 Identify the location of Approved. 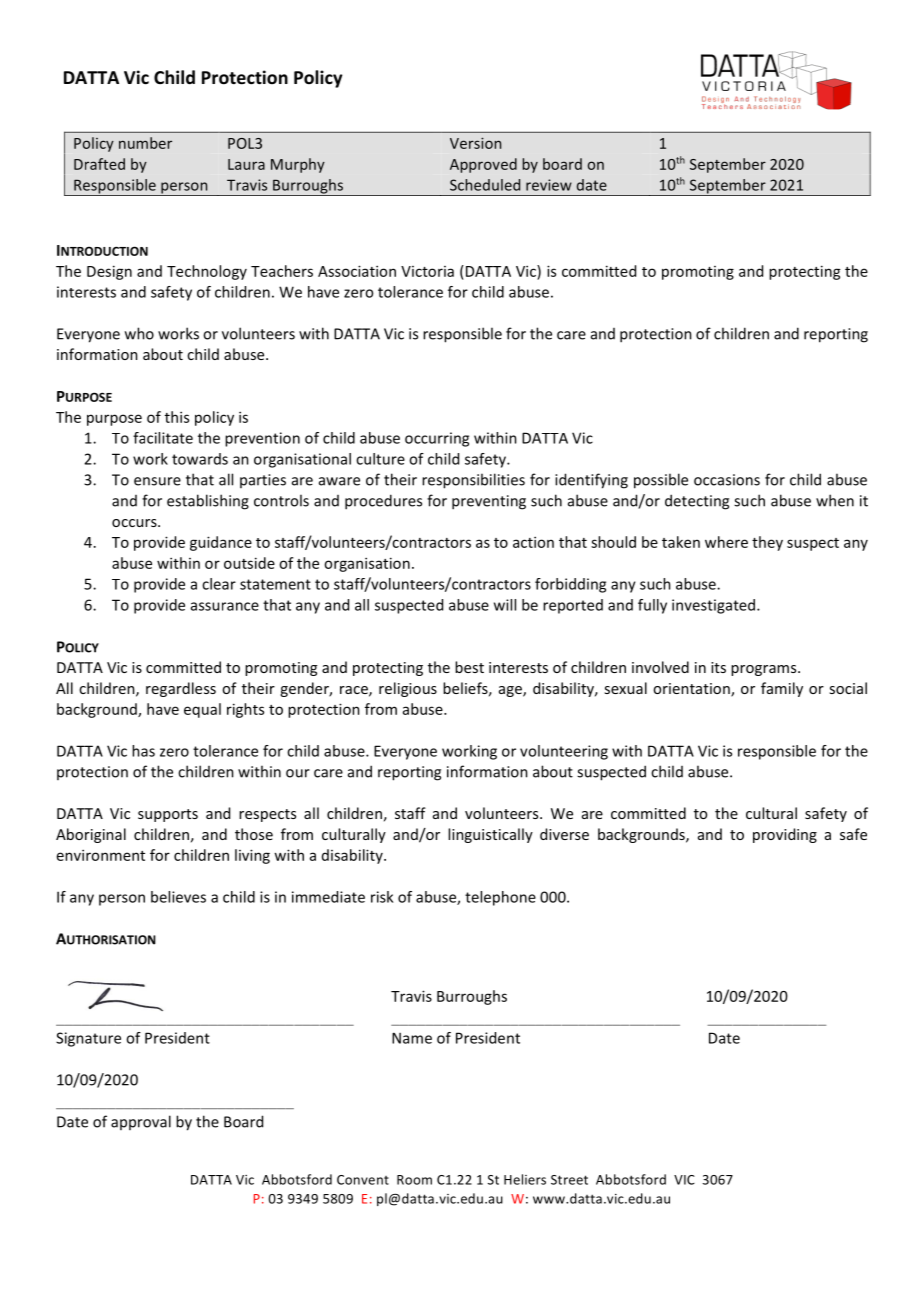
(483, 165).
